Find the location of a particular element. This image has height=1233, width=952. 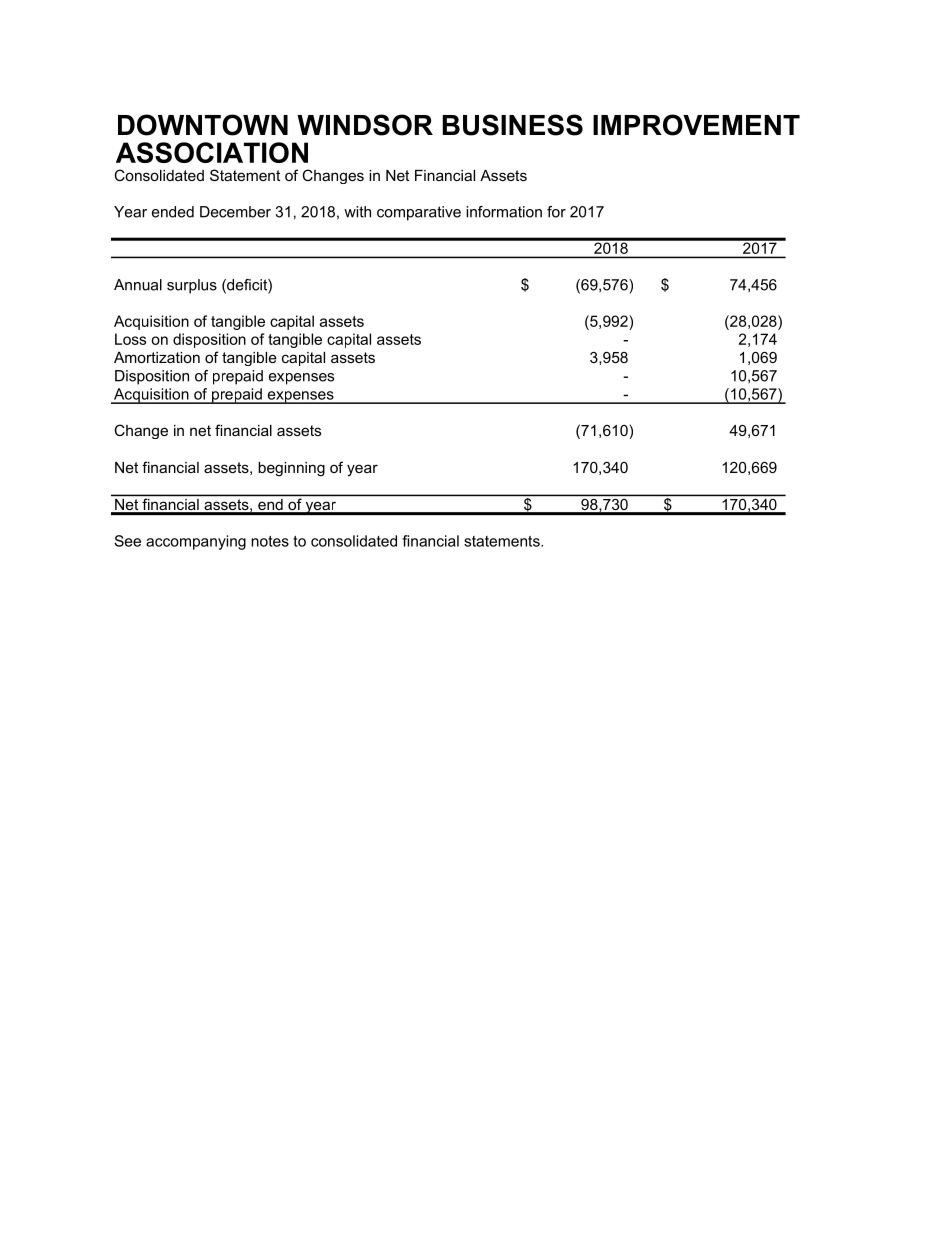

notes is located at coordinates (270, 541).
